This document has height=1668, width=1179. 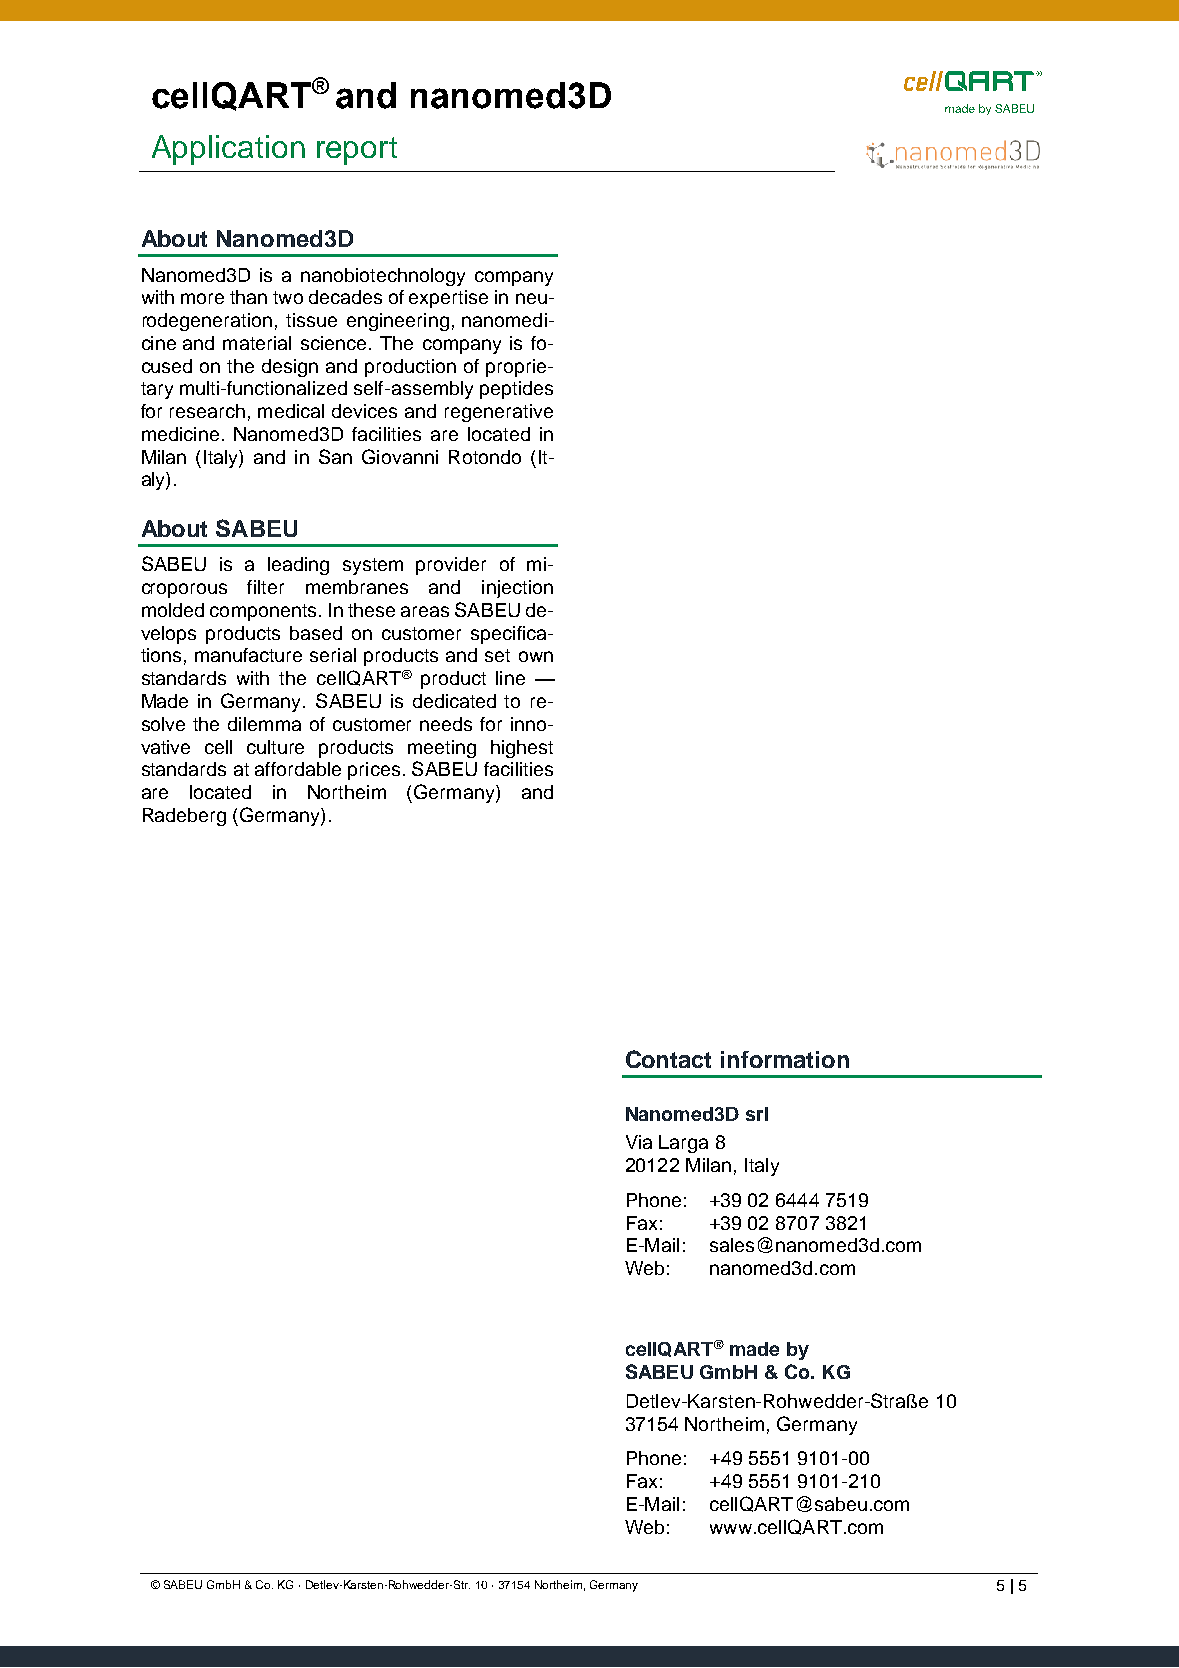 What do you see at coordinates (263, 612) in the document?
I see `components` at bounding box center [263, 612].
